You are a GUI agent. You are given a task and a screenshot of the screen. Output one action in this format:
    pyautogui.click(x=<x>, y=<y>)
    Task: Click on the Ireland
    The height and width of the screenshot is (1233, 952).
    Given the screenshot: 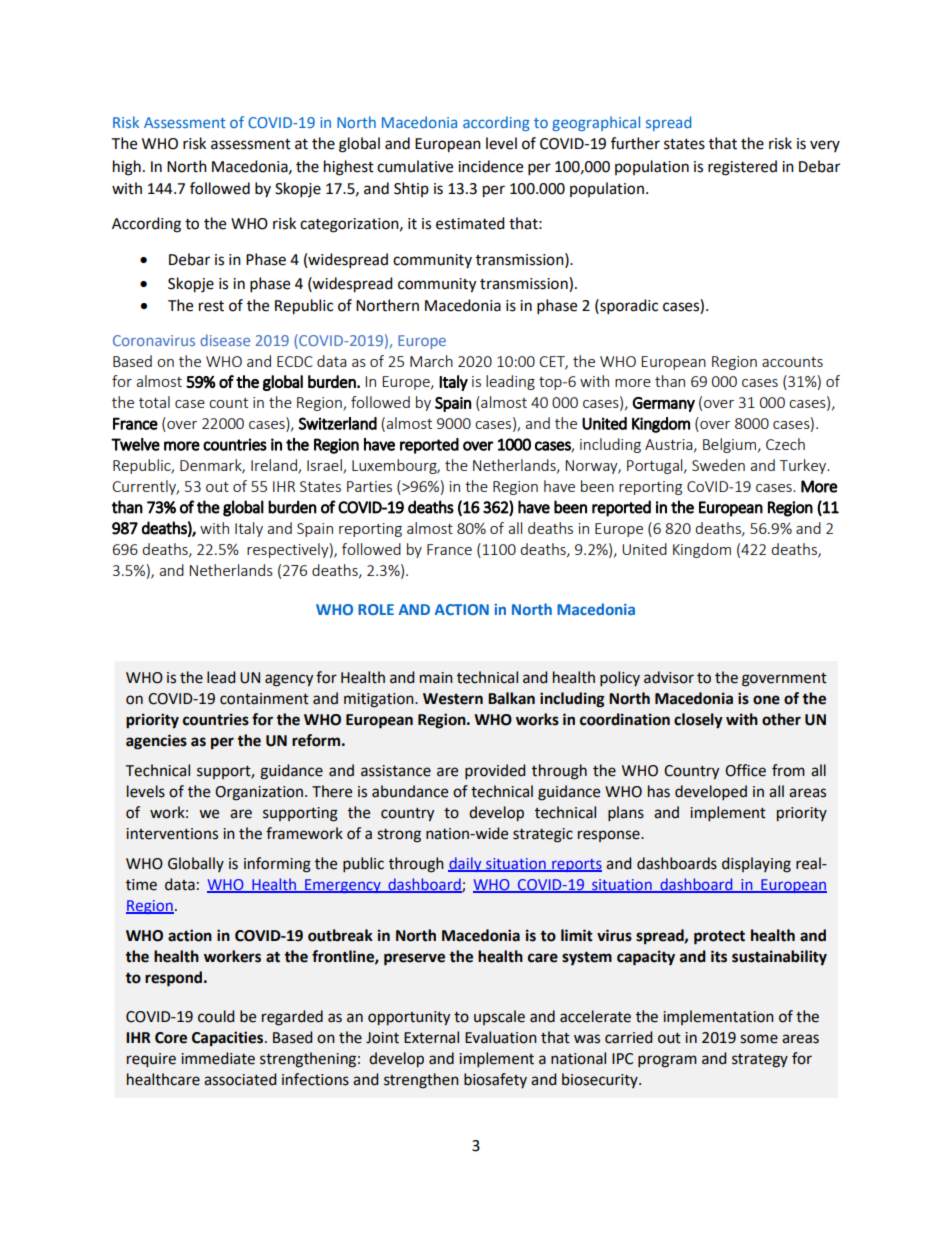 What is the action you would take?
    pyautogui.click(x=275, y=466)
